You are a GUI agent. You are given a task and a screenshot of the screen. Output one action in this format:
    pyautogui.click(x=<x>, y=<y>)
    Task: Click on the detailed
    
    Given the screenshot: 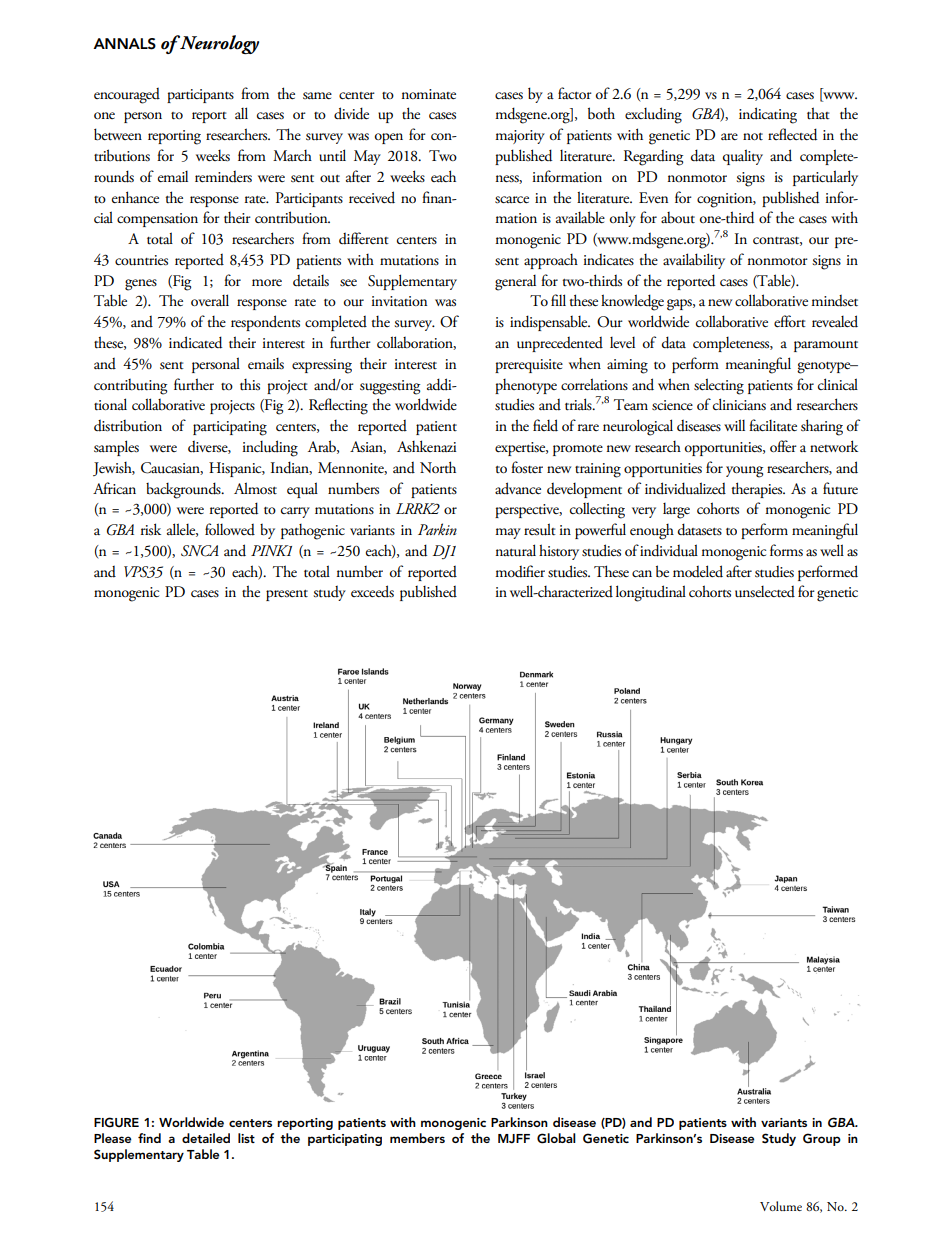 What is the action you would take?
    pyautogui.click(x=206, y=1138)
